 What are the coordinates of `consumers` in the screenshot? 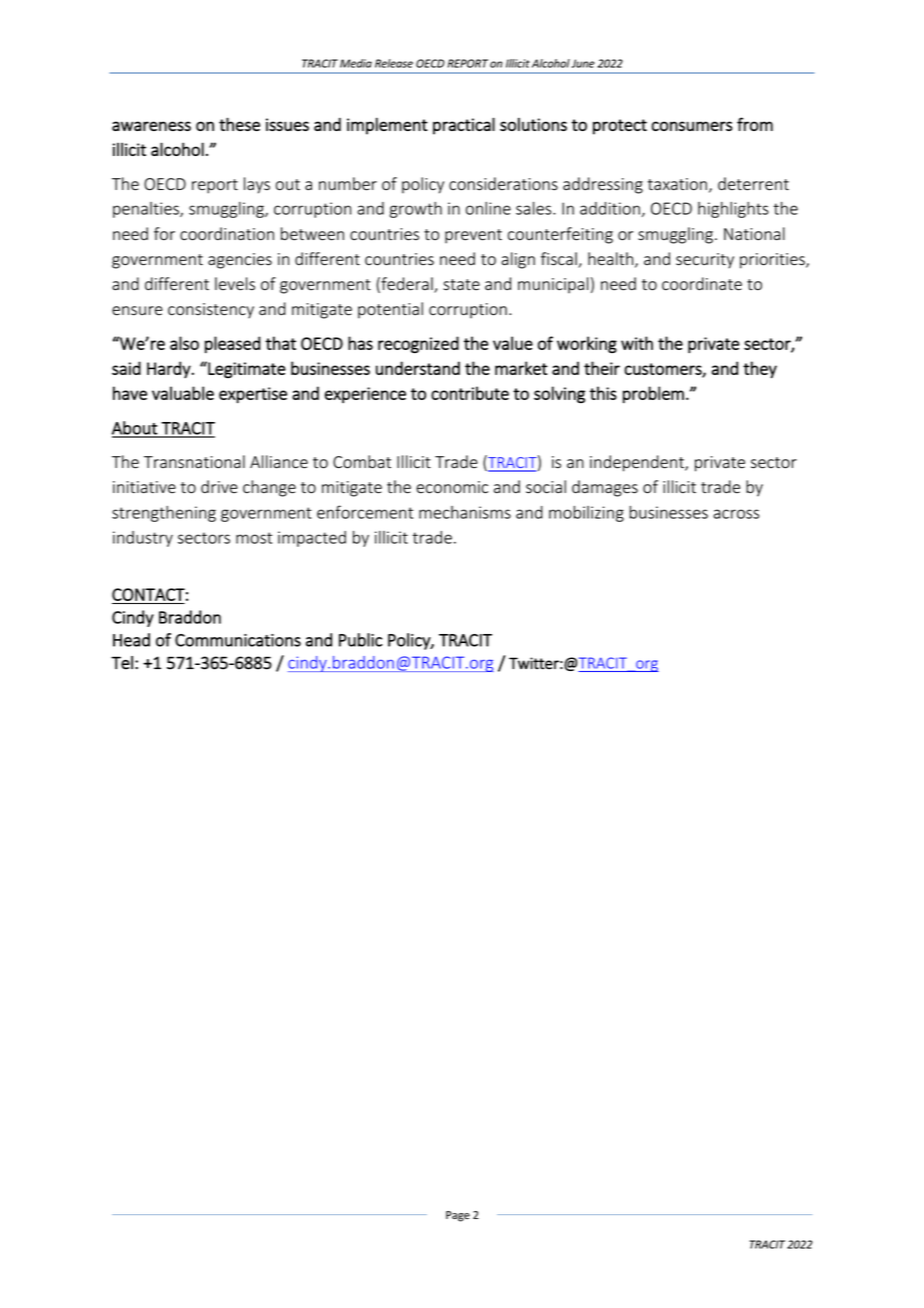 It's located at (692, 126).
